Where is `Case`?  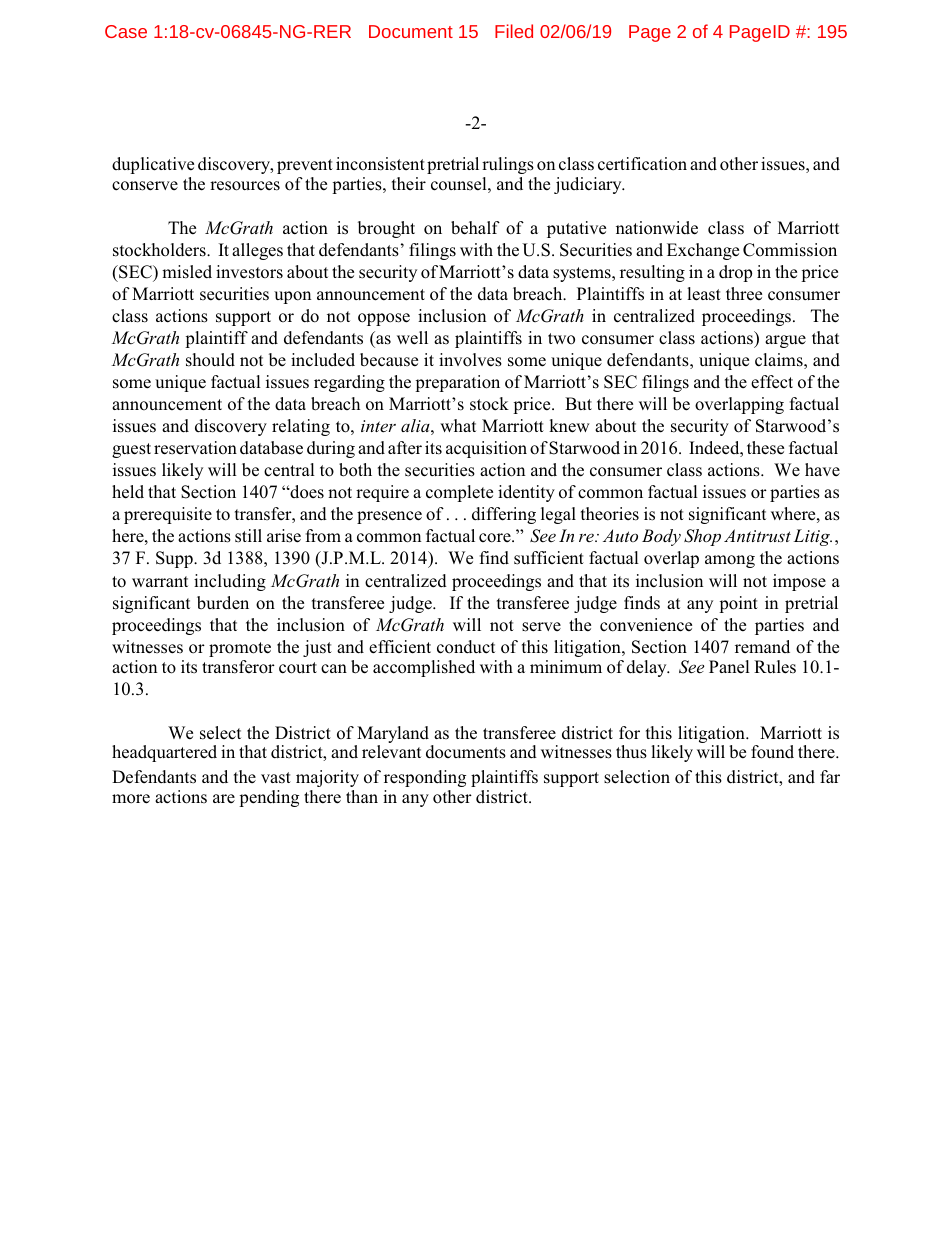 Case is located at coordinates (126, 31).
